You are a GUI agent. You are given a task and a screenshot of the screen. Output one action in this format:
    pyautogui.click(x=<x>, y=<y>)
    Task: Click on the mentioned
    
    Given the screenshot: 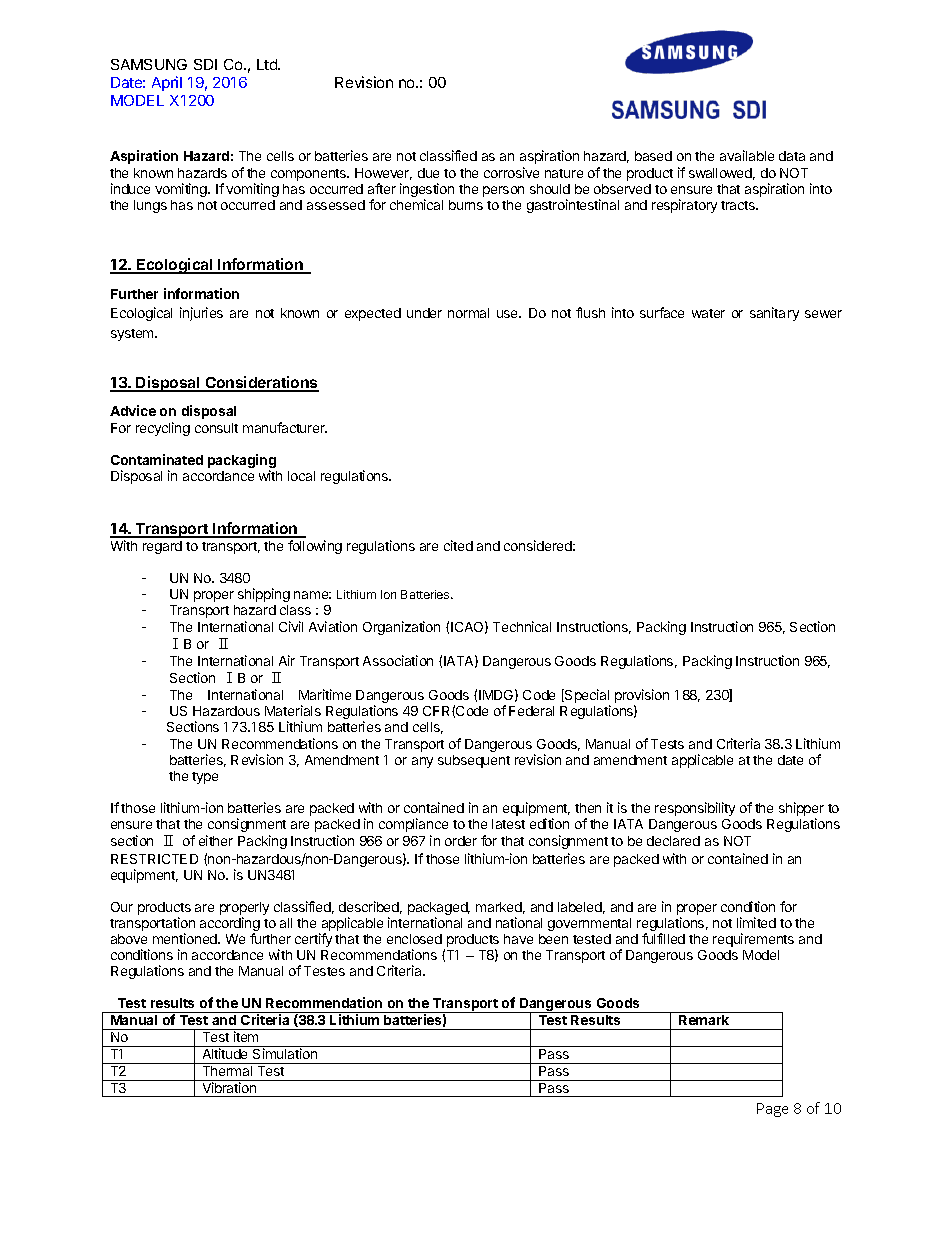 What is the action you would take?
    pyautogui.click(x=186, y=938)
